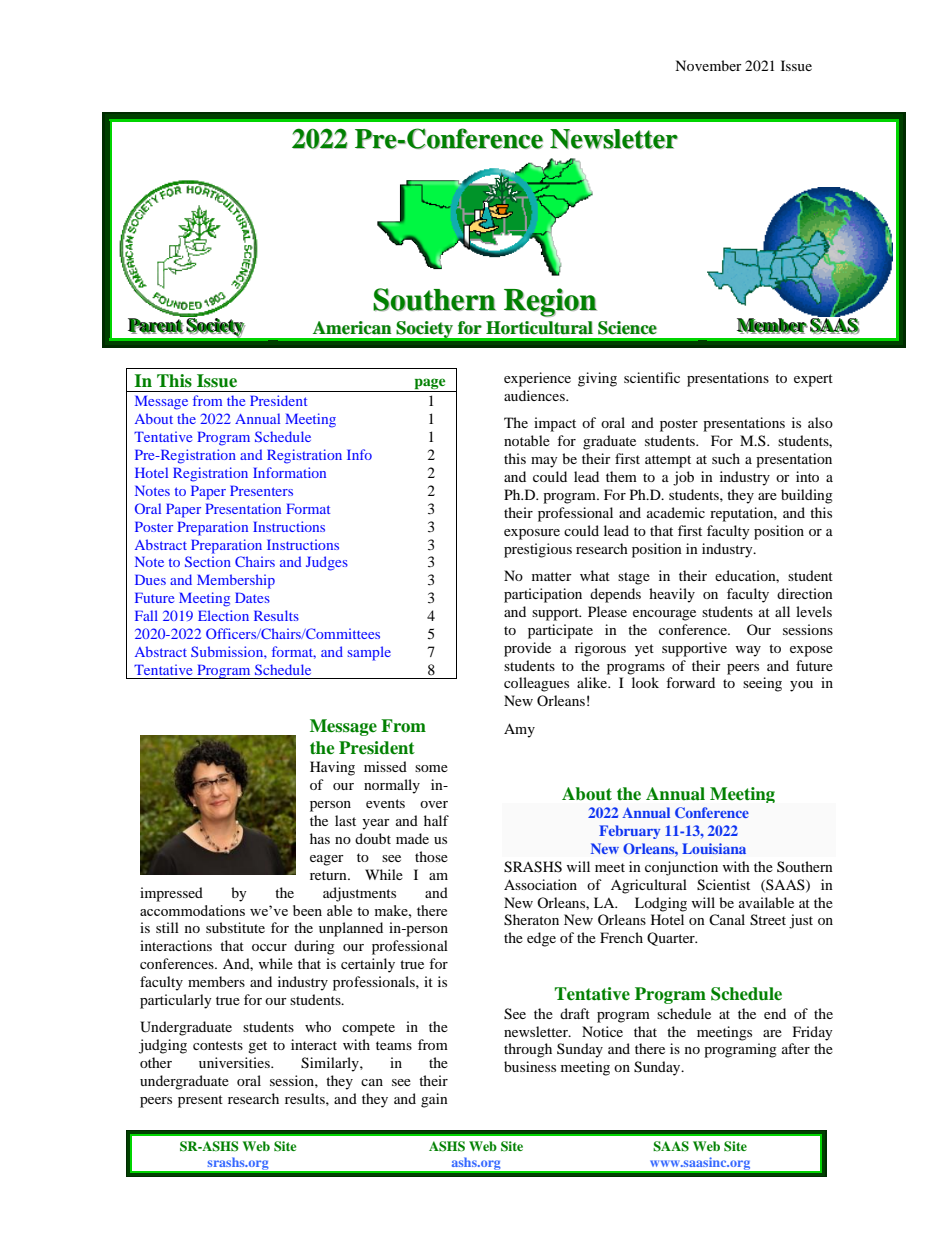 This page has height=1233, width=952. What do you see at coordinates (430, 383) in the page?
I see `page` at bounding box center [430, 383].
